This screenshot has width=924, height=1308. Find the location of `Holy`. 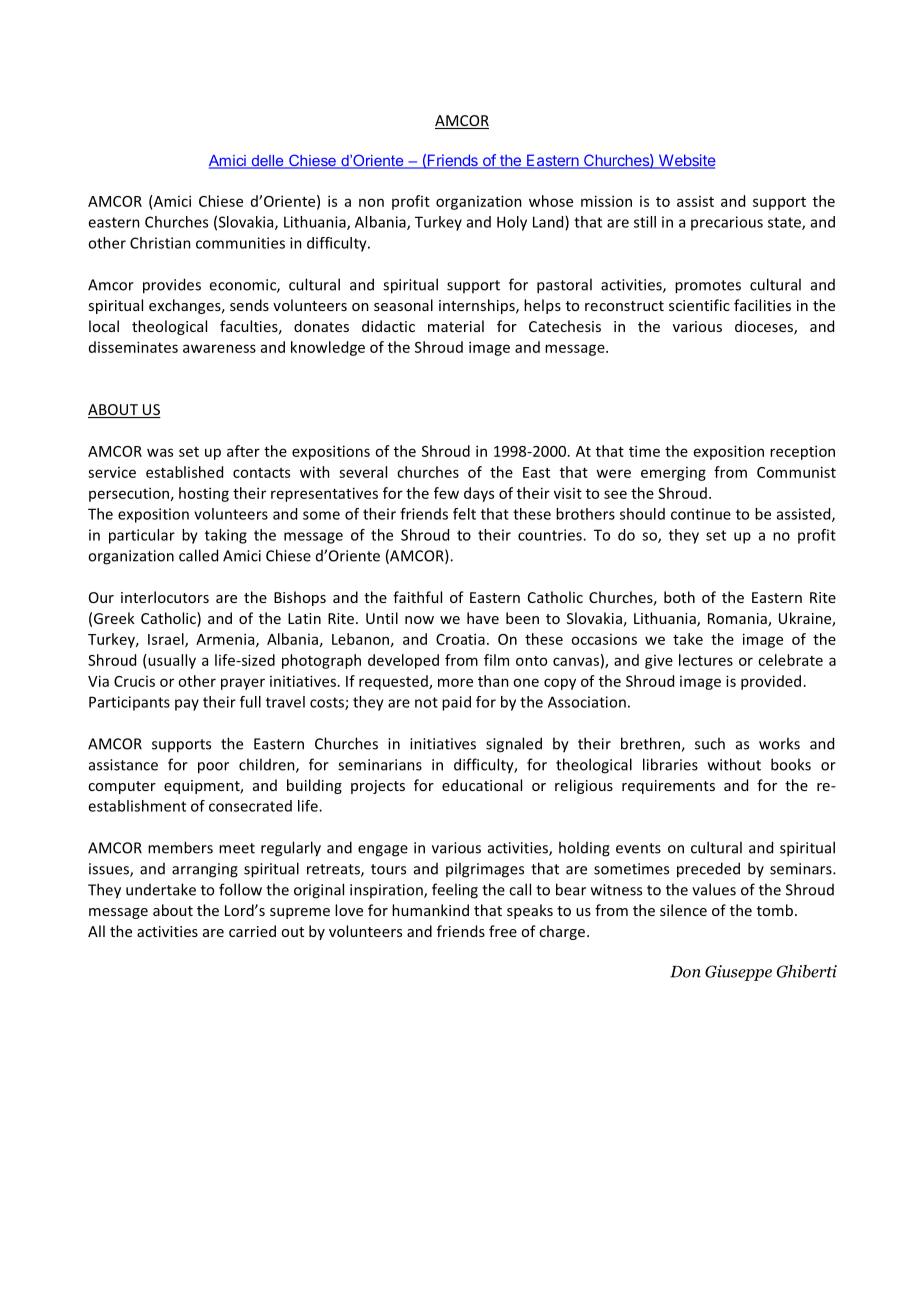

Holy is located at coordinates (512, 223).
